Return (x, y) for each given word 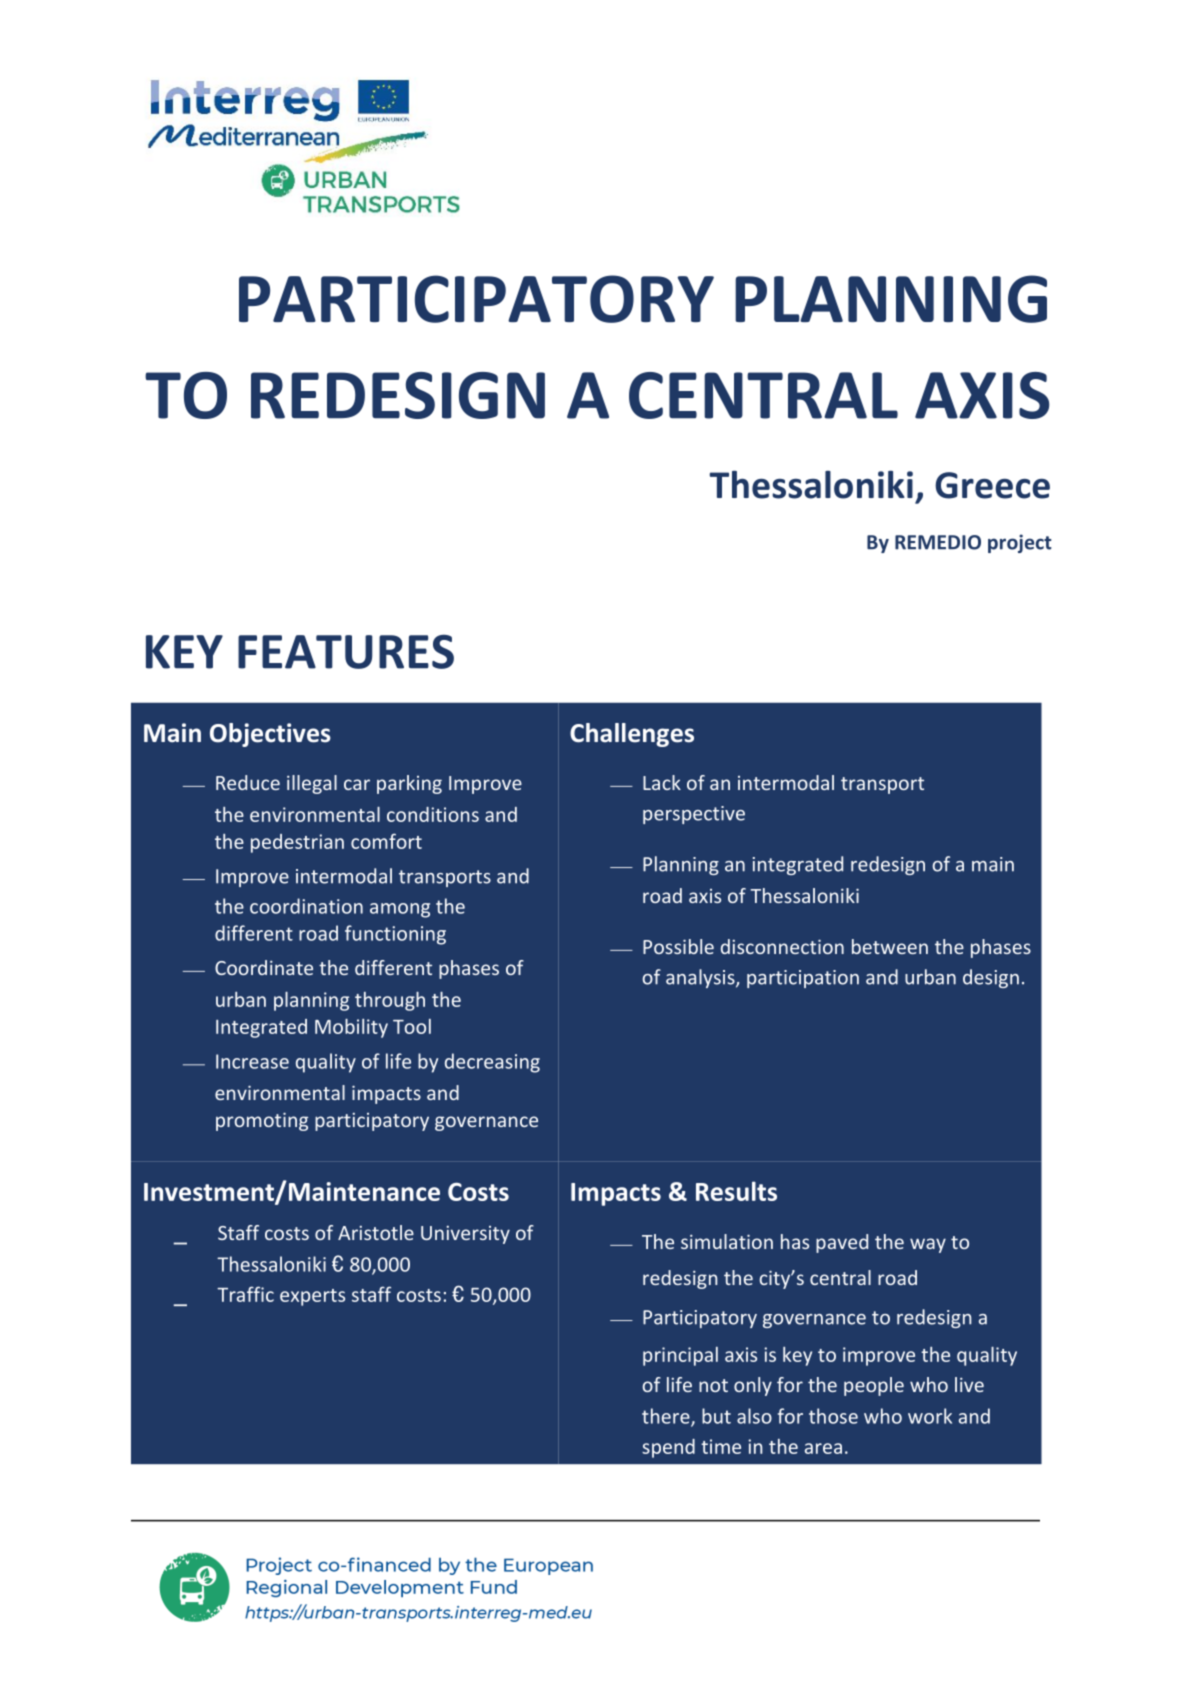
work (930, 1416)
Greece (992, 485)
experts (312, 1297)
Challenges (632, 735)
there (667, 1417)
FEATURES (346, 651)
